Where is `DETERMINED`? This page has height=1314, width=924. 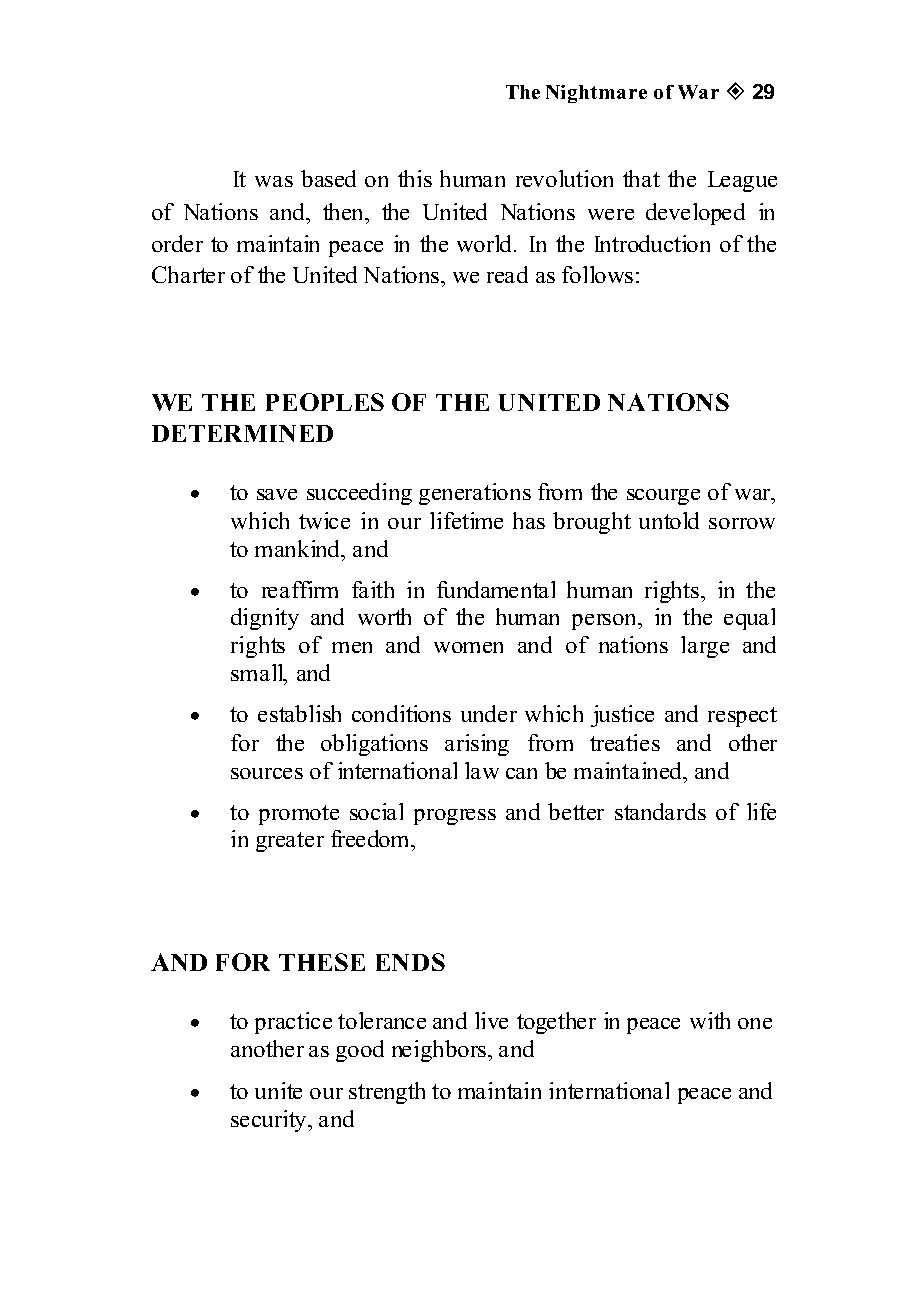 DETERMINED is located at coordinates (242, 433).
